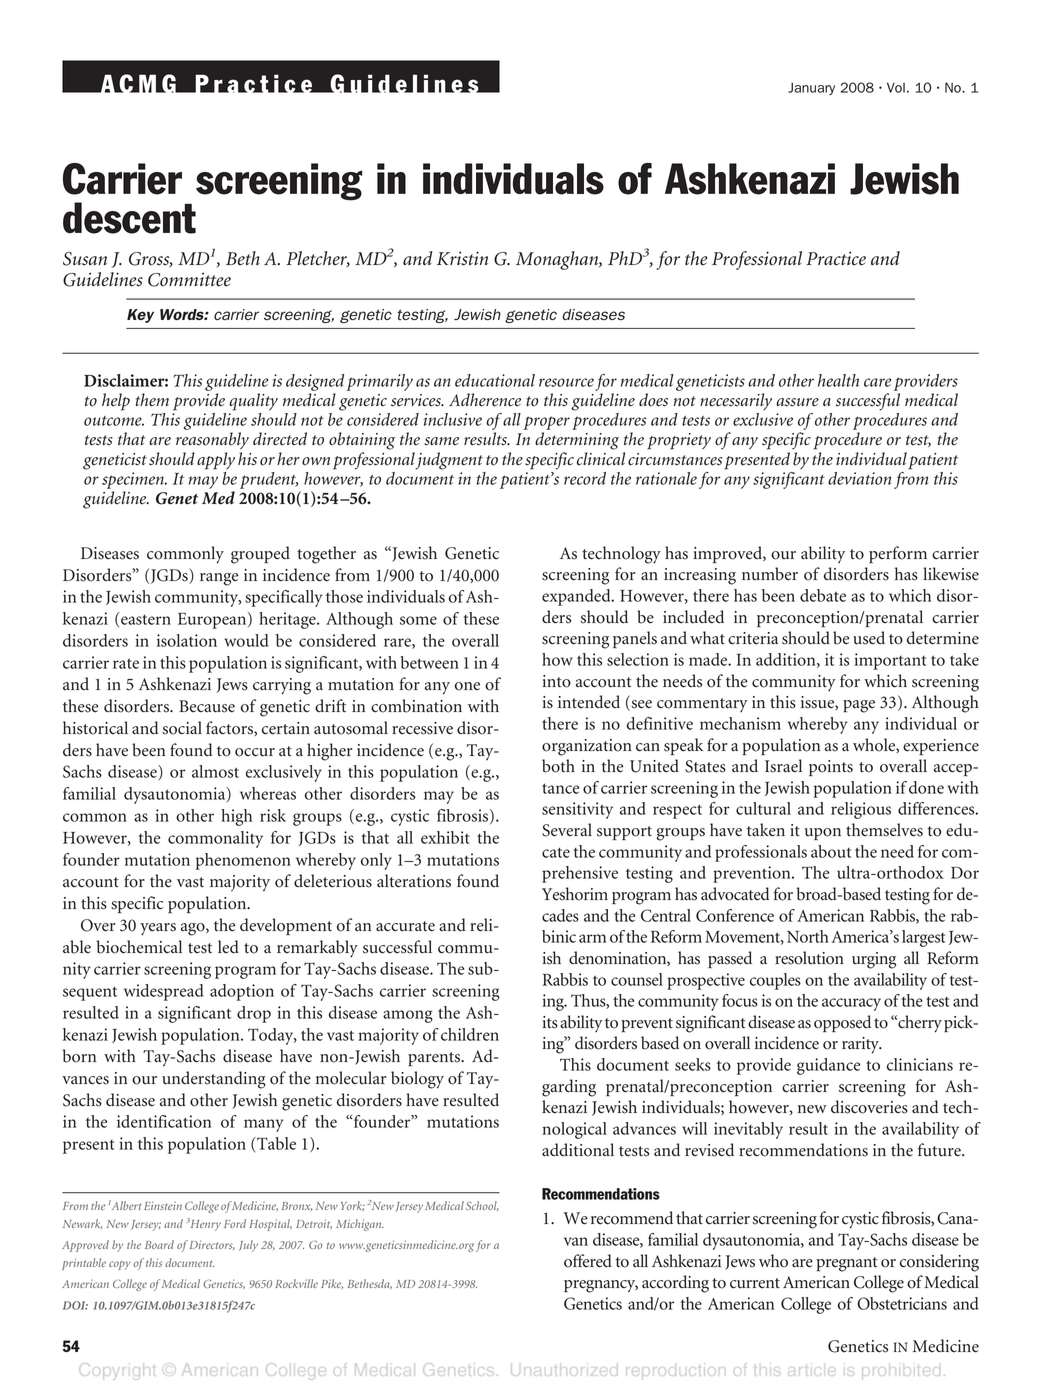  Describe the element at coordinates (831, 851) in the page. I see `about` at that location.
